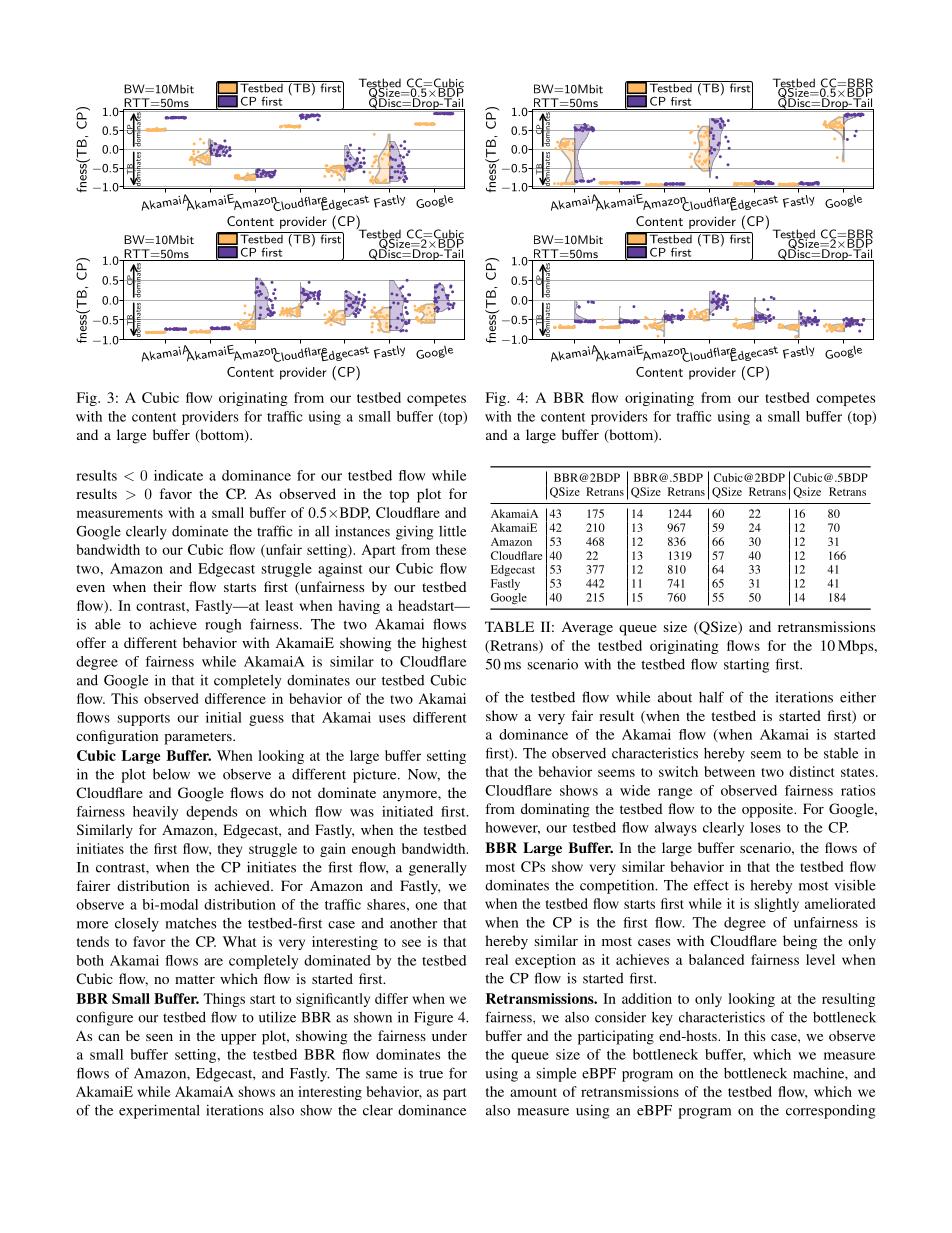  What do you see at coordinates (452, 531) in the screenshot?
I see `little` at bounding box center [452, 531].
